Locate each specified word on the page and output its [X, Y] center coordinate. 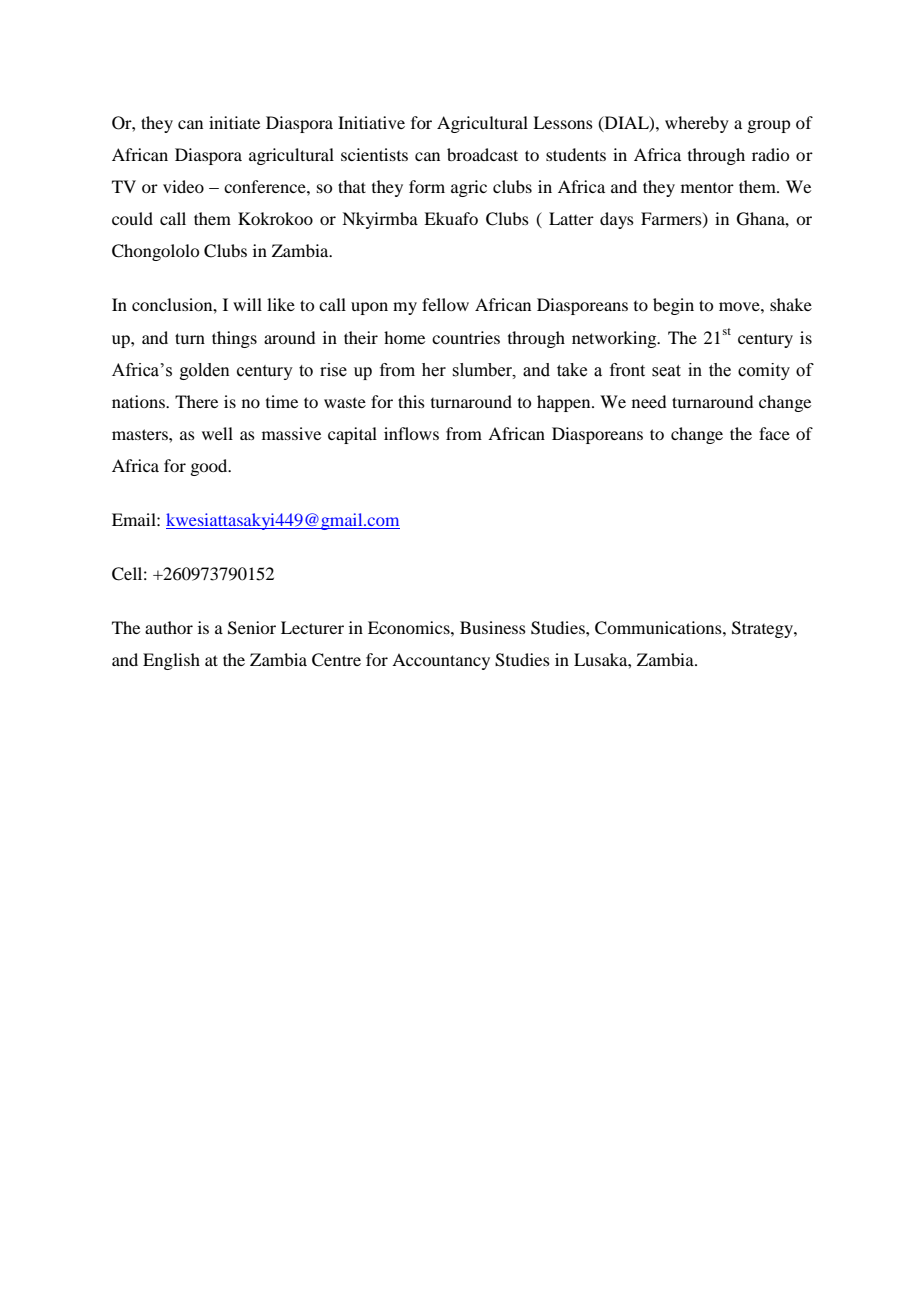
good [210, 467]
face [774, 433]
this [411, 401]
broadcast [482, 154]
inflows [411, 433]
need [649, 401]
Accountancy [441, 661]
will [247, 304]
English [171, 661]
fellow [445, 304]
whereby [697, 124]
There [196, 401]
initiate [234, 122]
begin [673, 306]
